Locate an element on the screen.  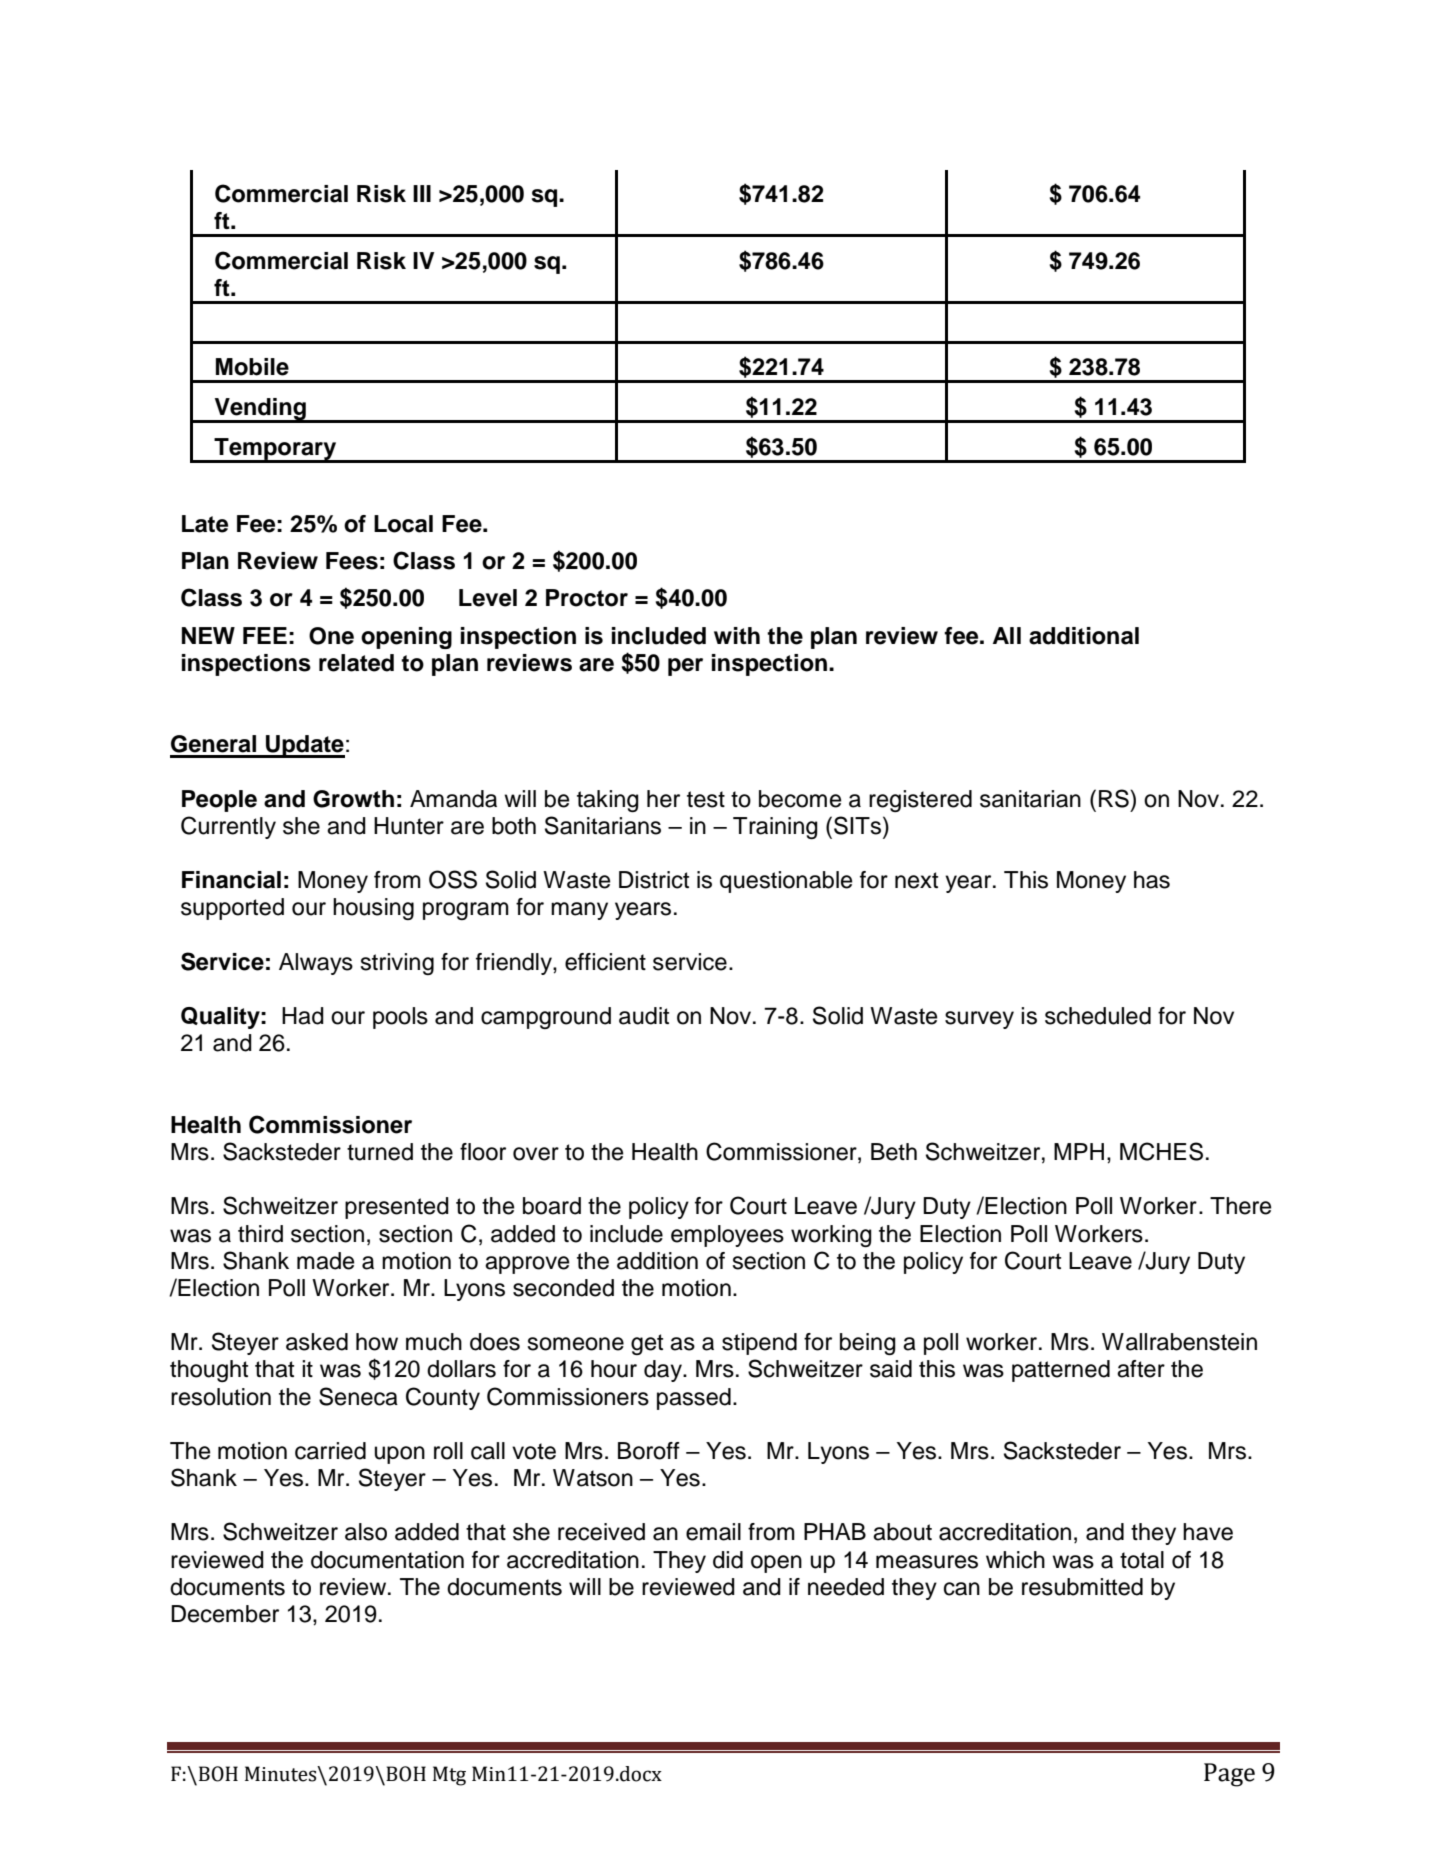
with is located at coordinates (737, 635).
